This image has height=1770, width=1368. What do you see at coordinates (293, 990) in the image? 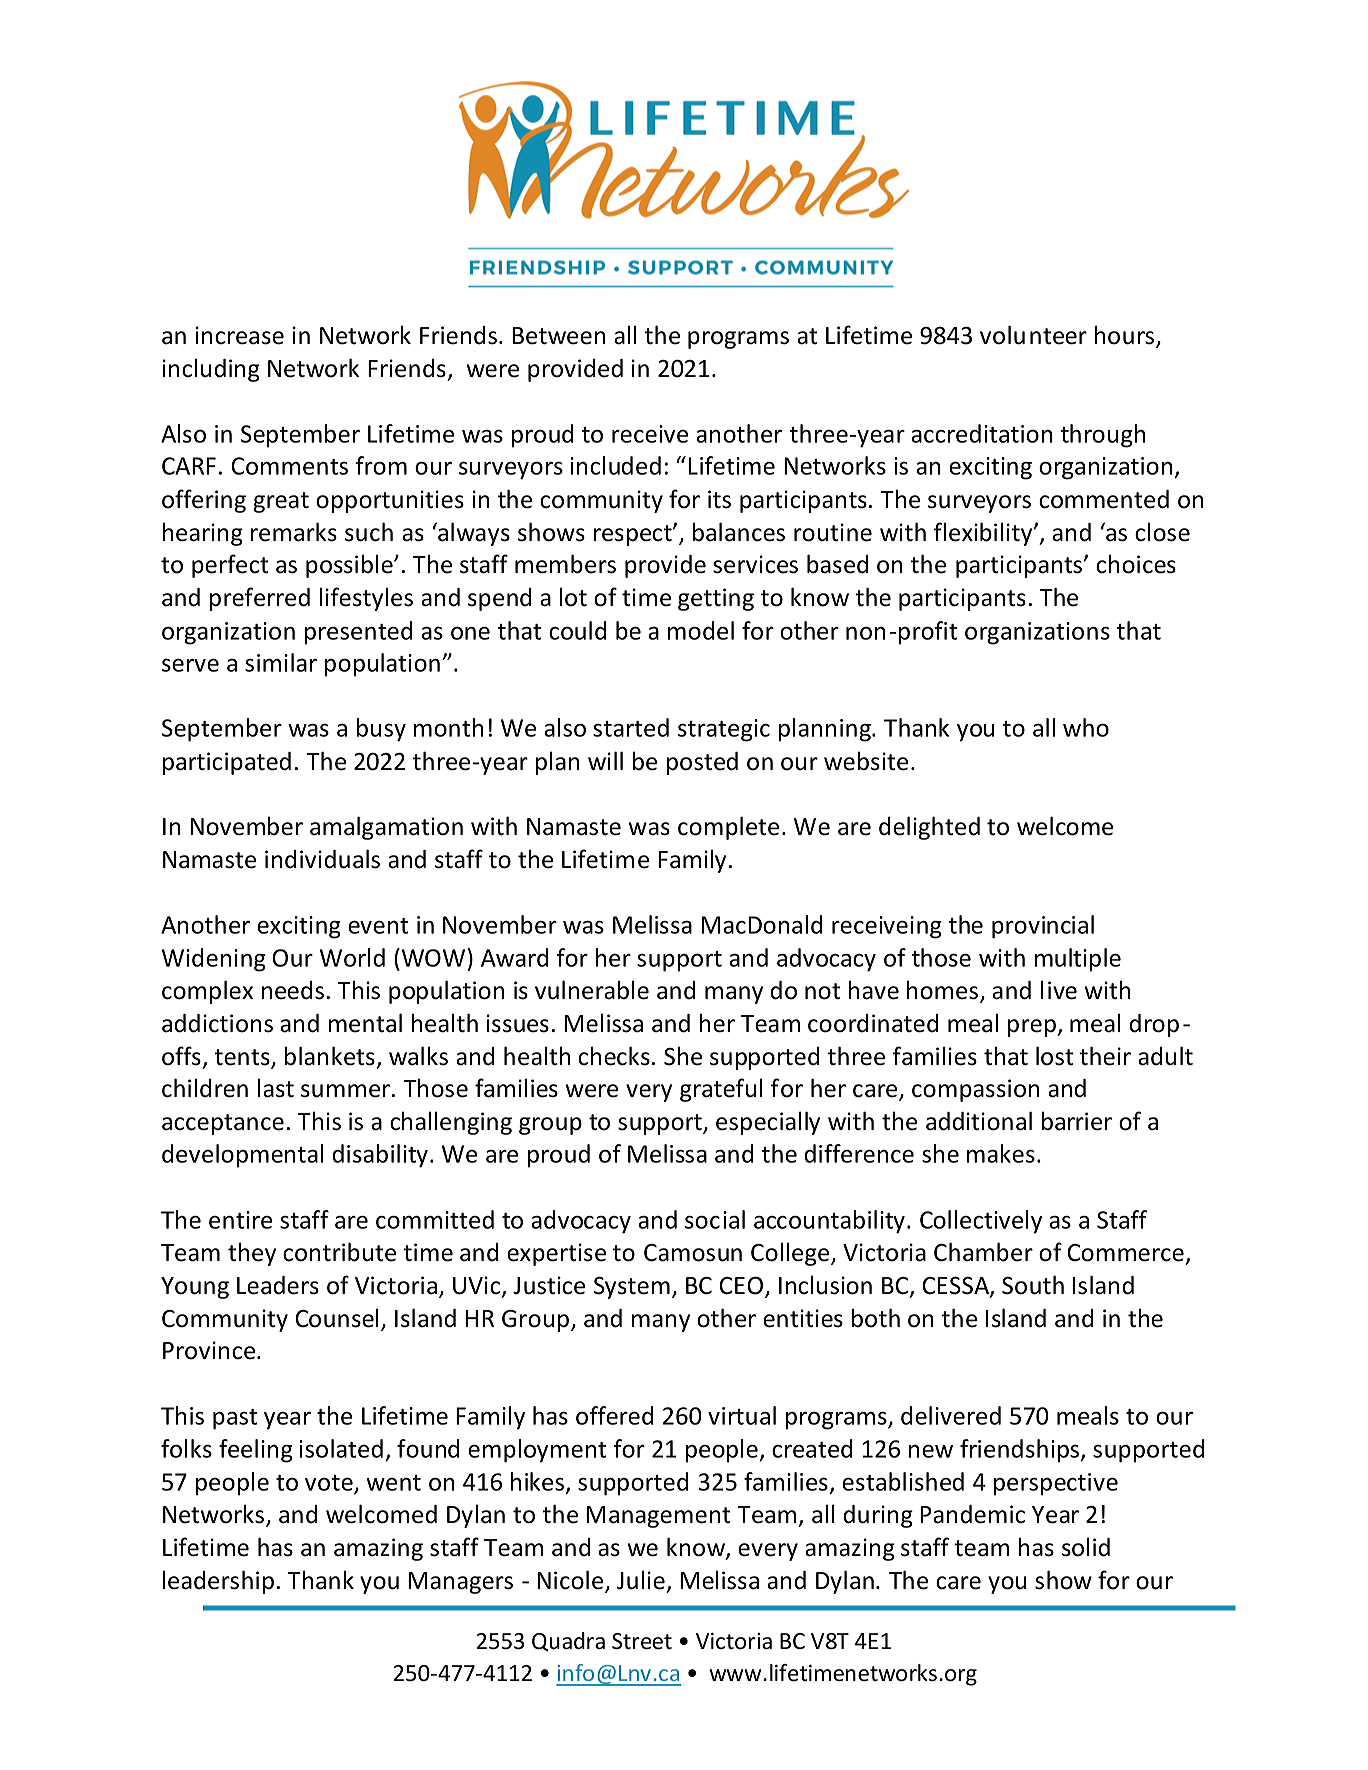
I see `needs` at bounding box center [293, 990].
